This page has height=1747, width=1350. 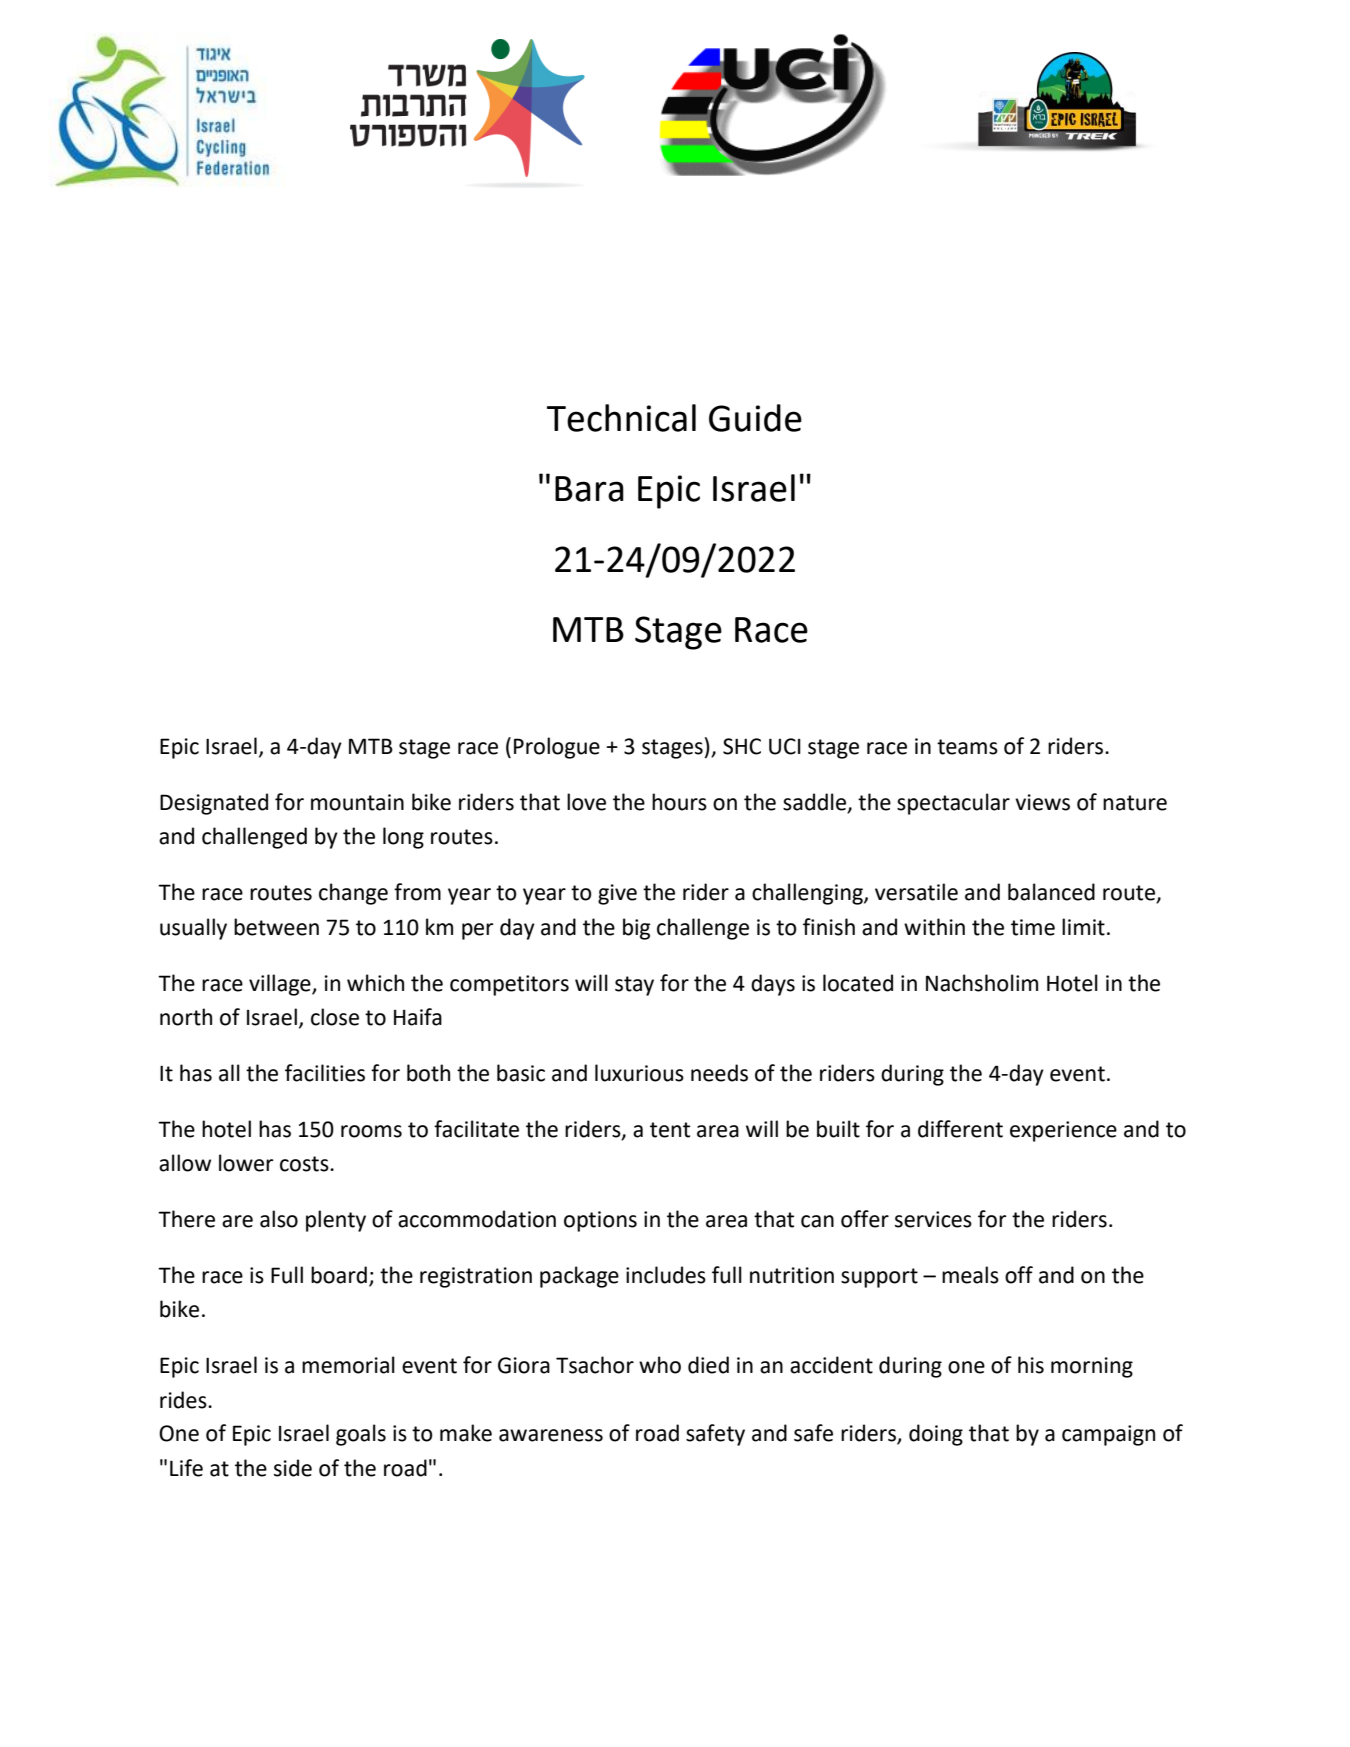 I want to click on hours, so click(x=679, y=802).
